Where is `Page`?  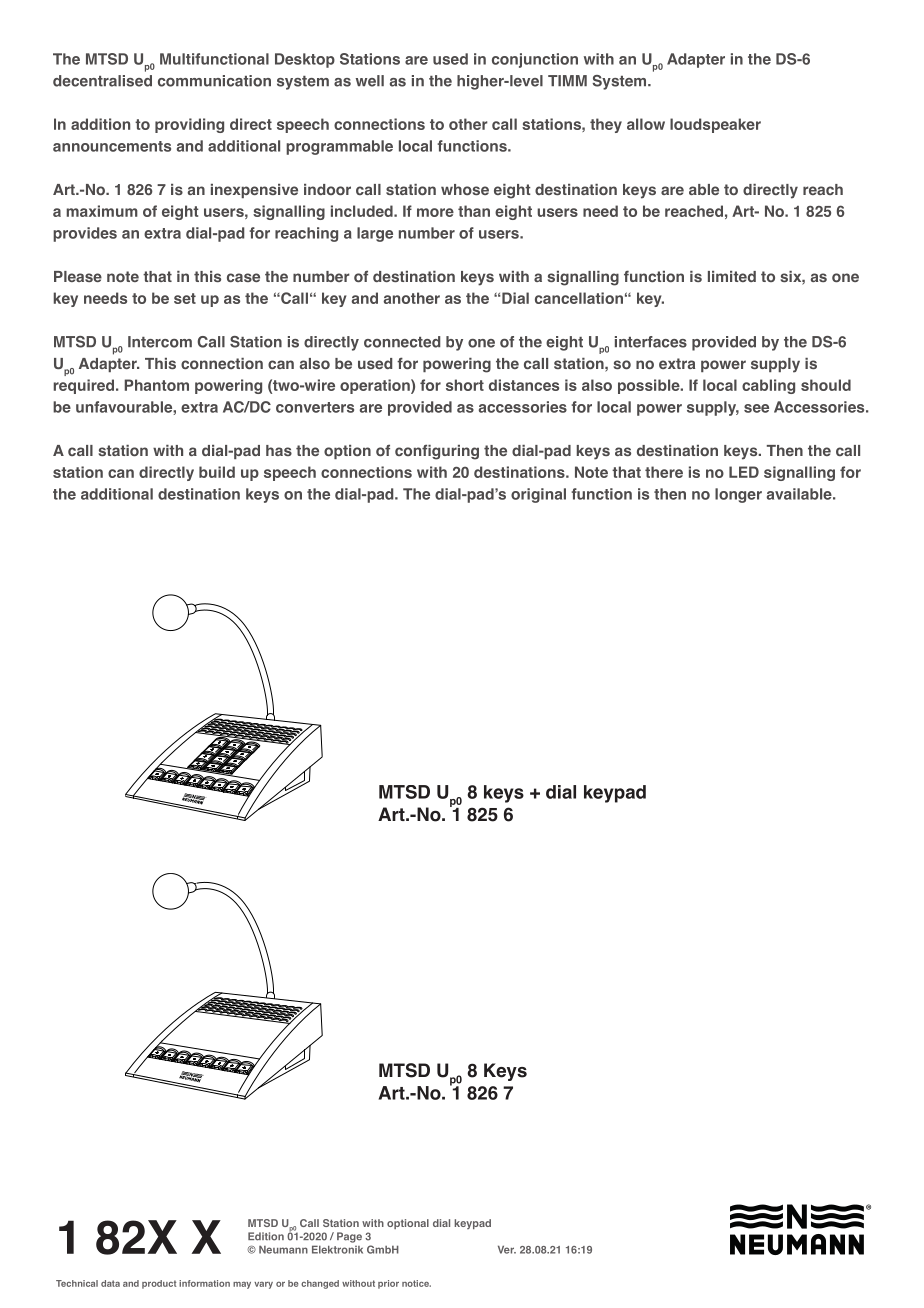 Page is located at coordinates (349, 1237).
